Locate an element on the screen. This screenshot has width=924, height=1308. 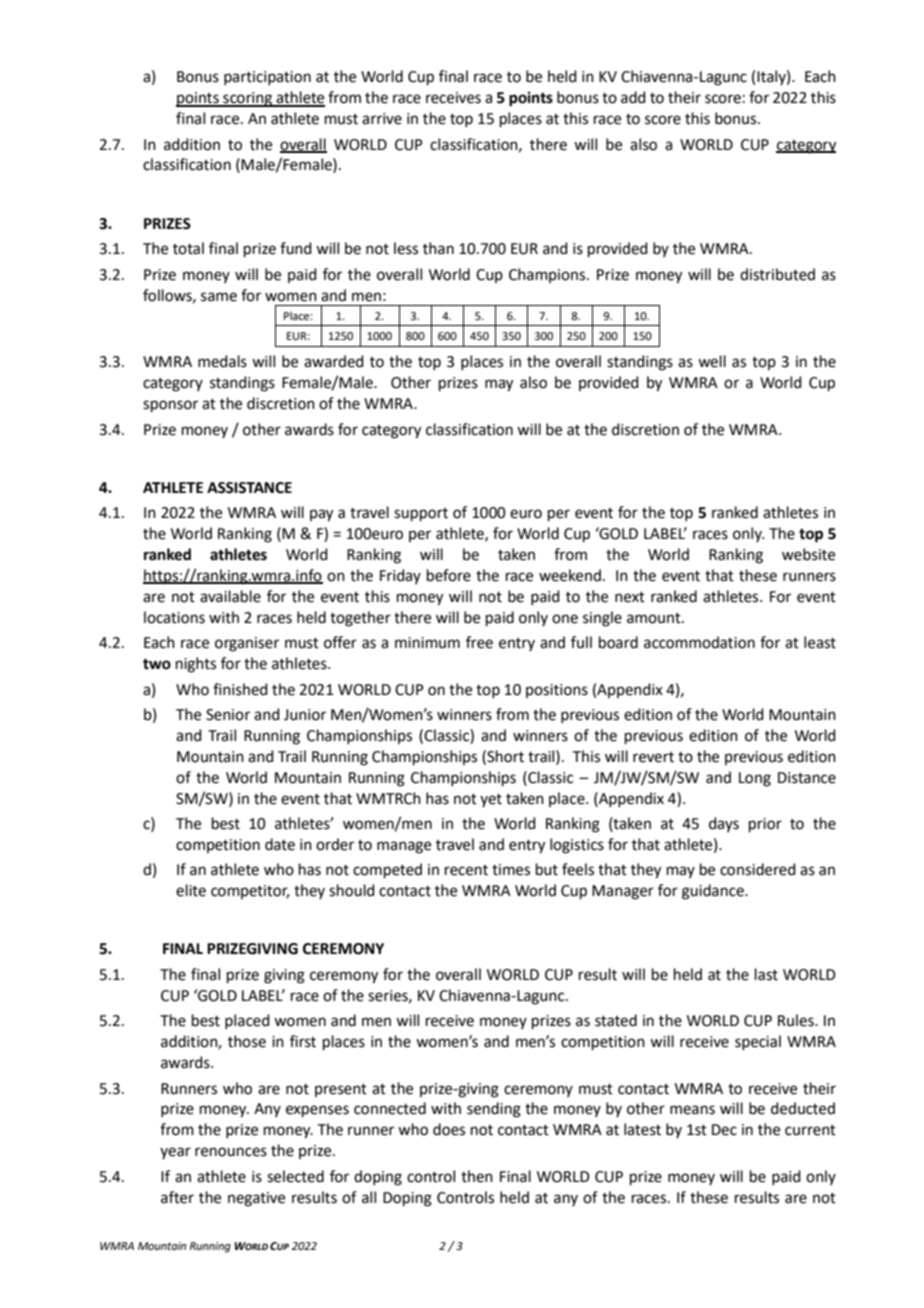
then is located at coordinates (477, 1176).
